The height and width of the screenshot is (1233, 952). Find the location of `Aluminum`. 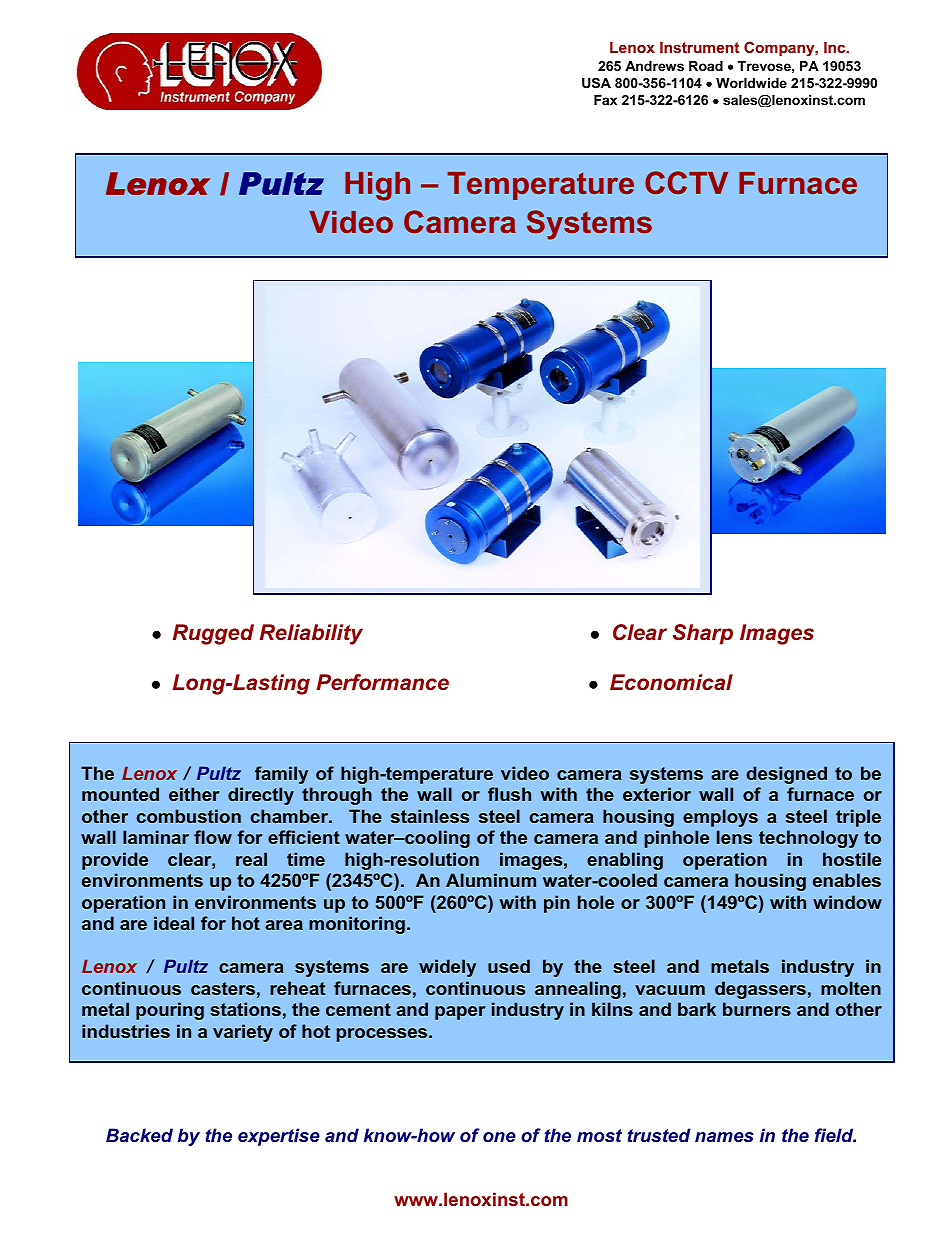

Aluminum is located at coordinates (491, 880).
